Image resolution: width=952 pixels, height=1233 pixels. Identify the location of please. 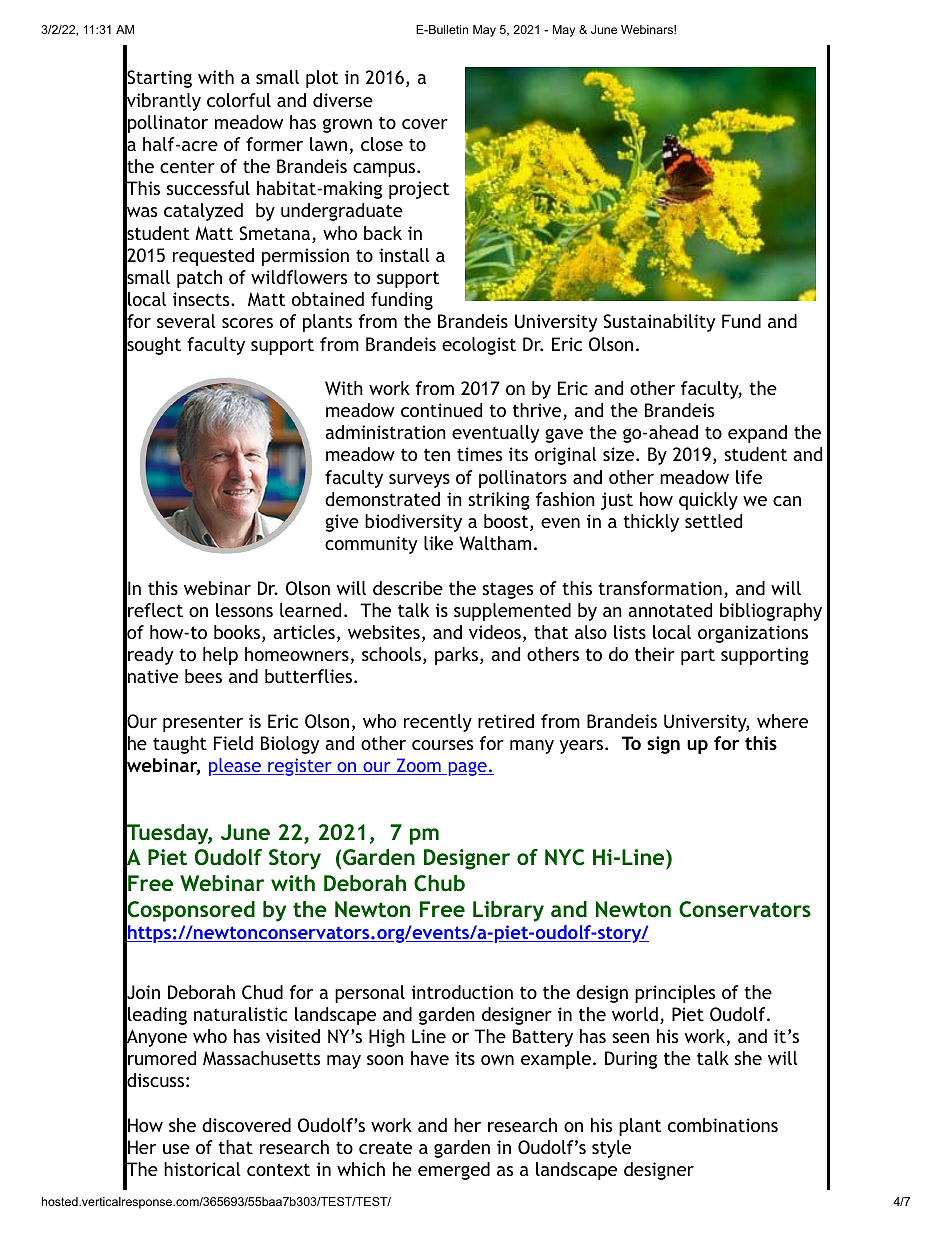
(236, 767).
